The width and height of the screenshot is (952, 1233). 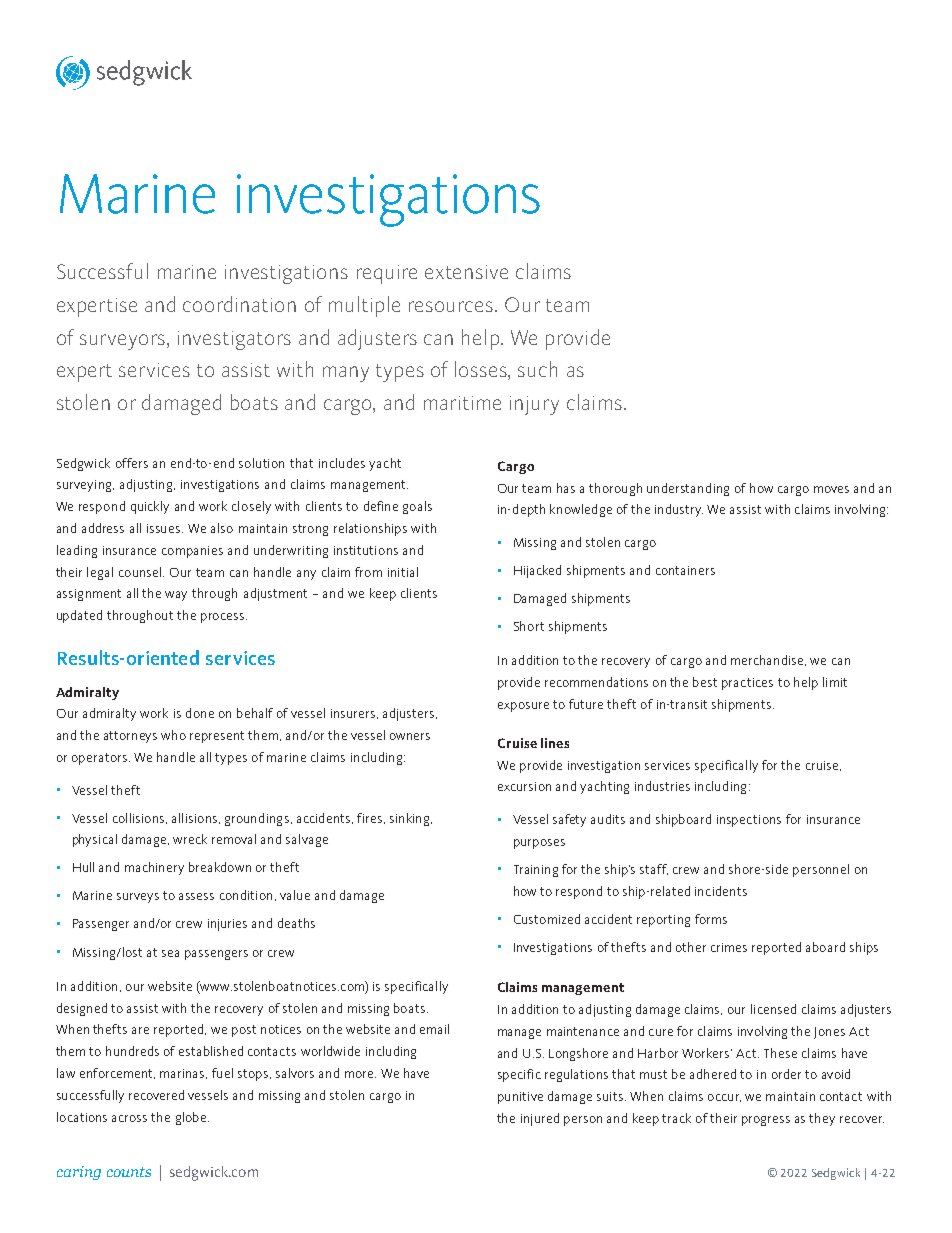 I want to click on practices, so click(x=747, y=684).
